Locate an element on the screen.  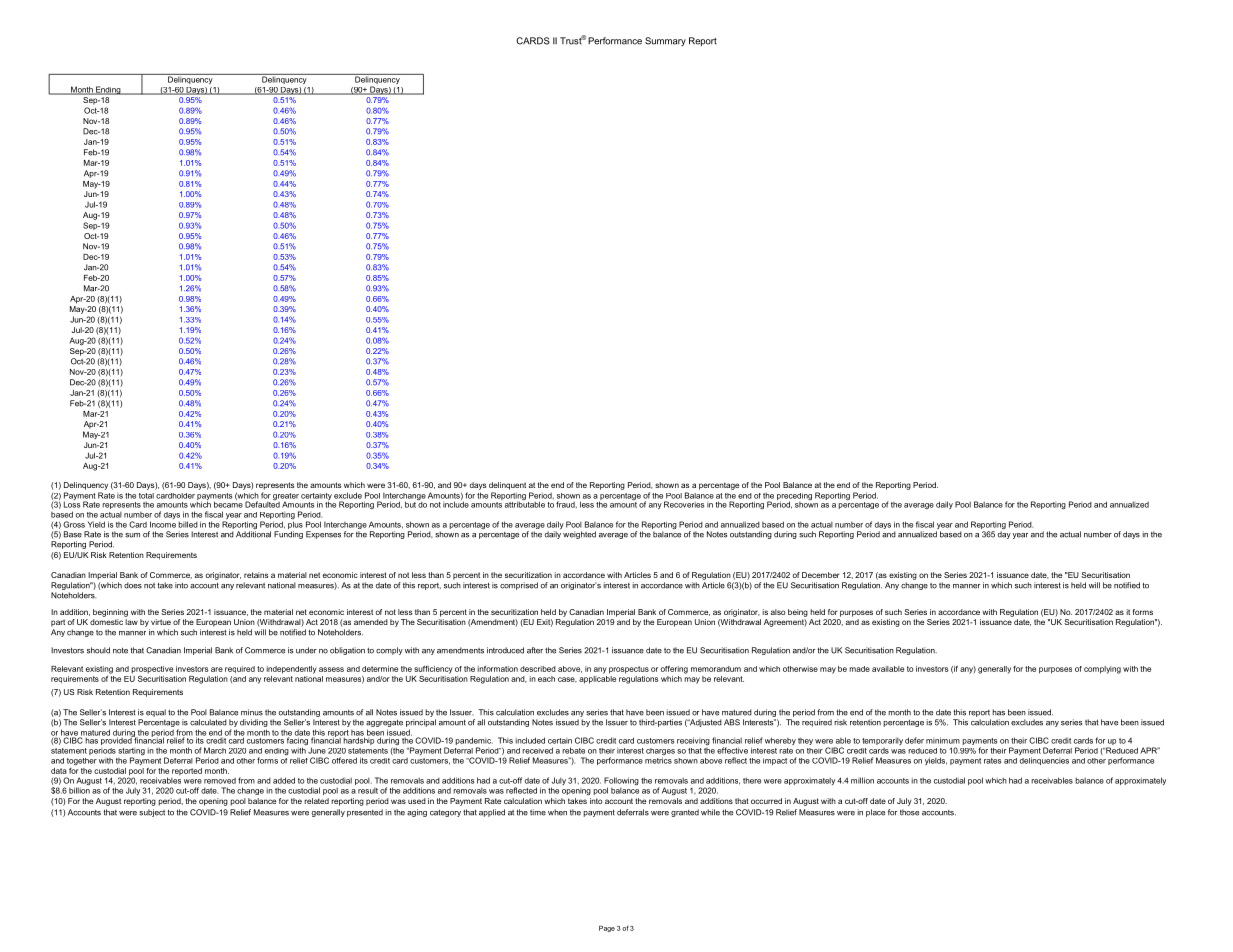
weighted is located at coordinates (579, 535).
